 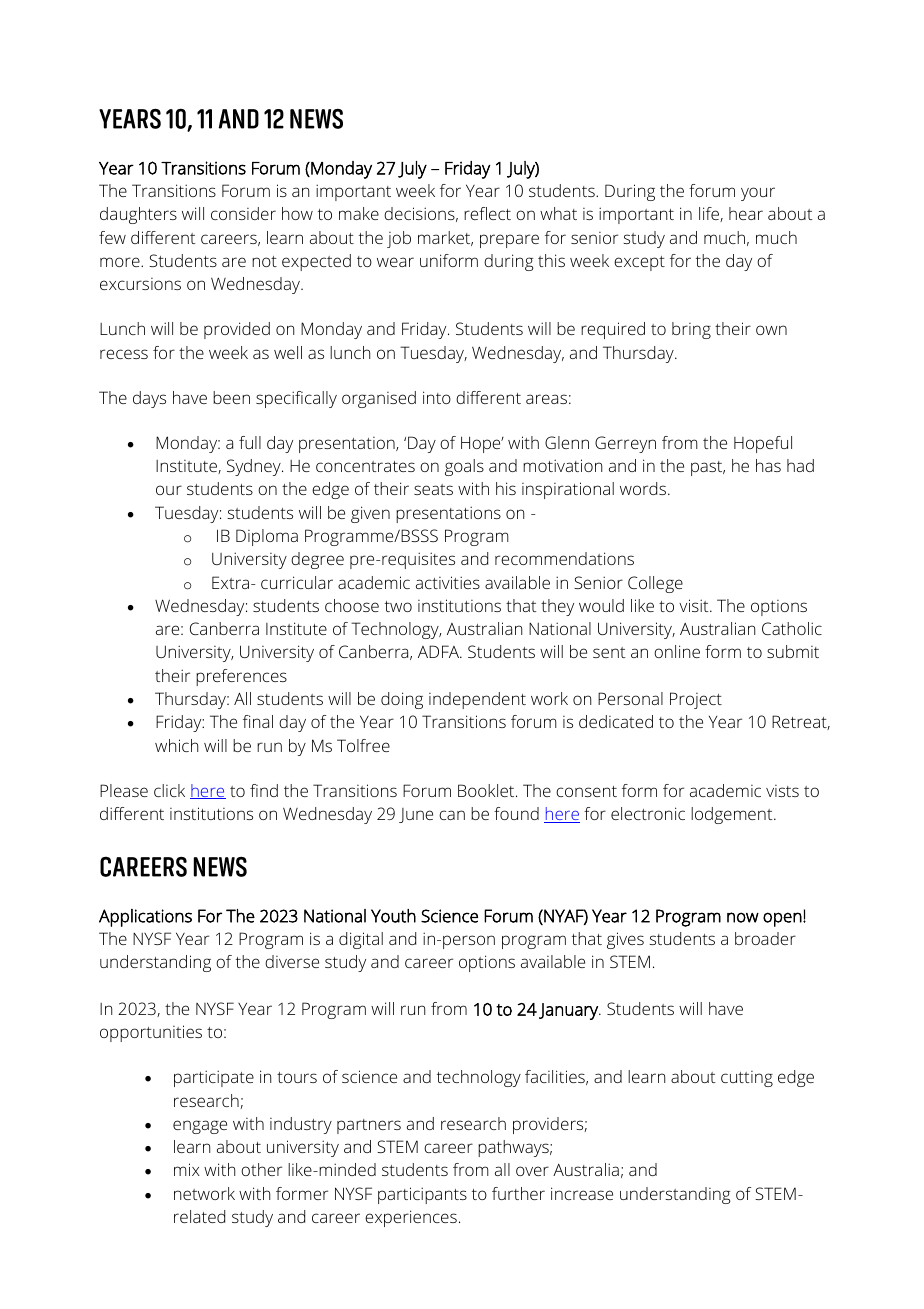 I want to click on participants, so click(x=422, y=1195).
